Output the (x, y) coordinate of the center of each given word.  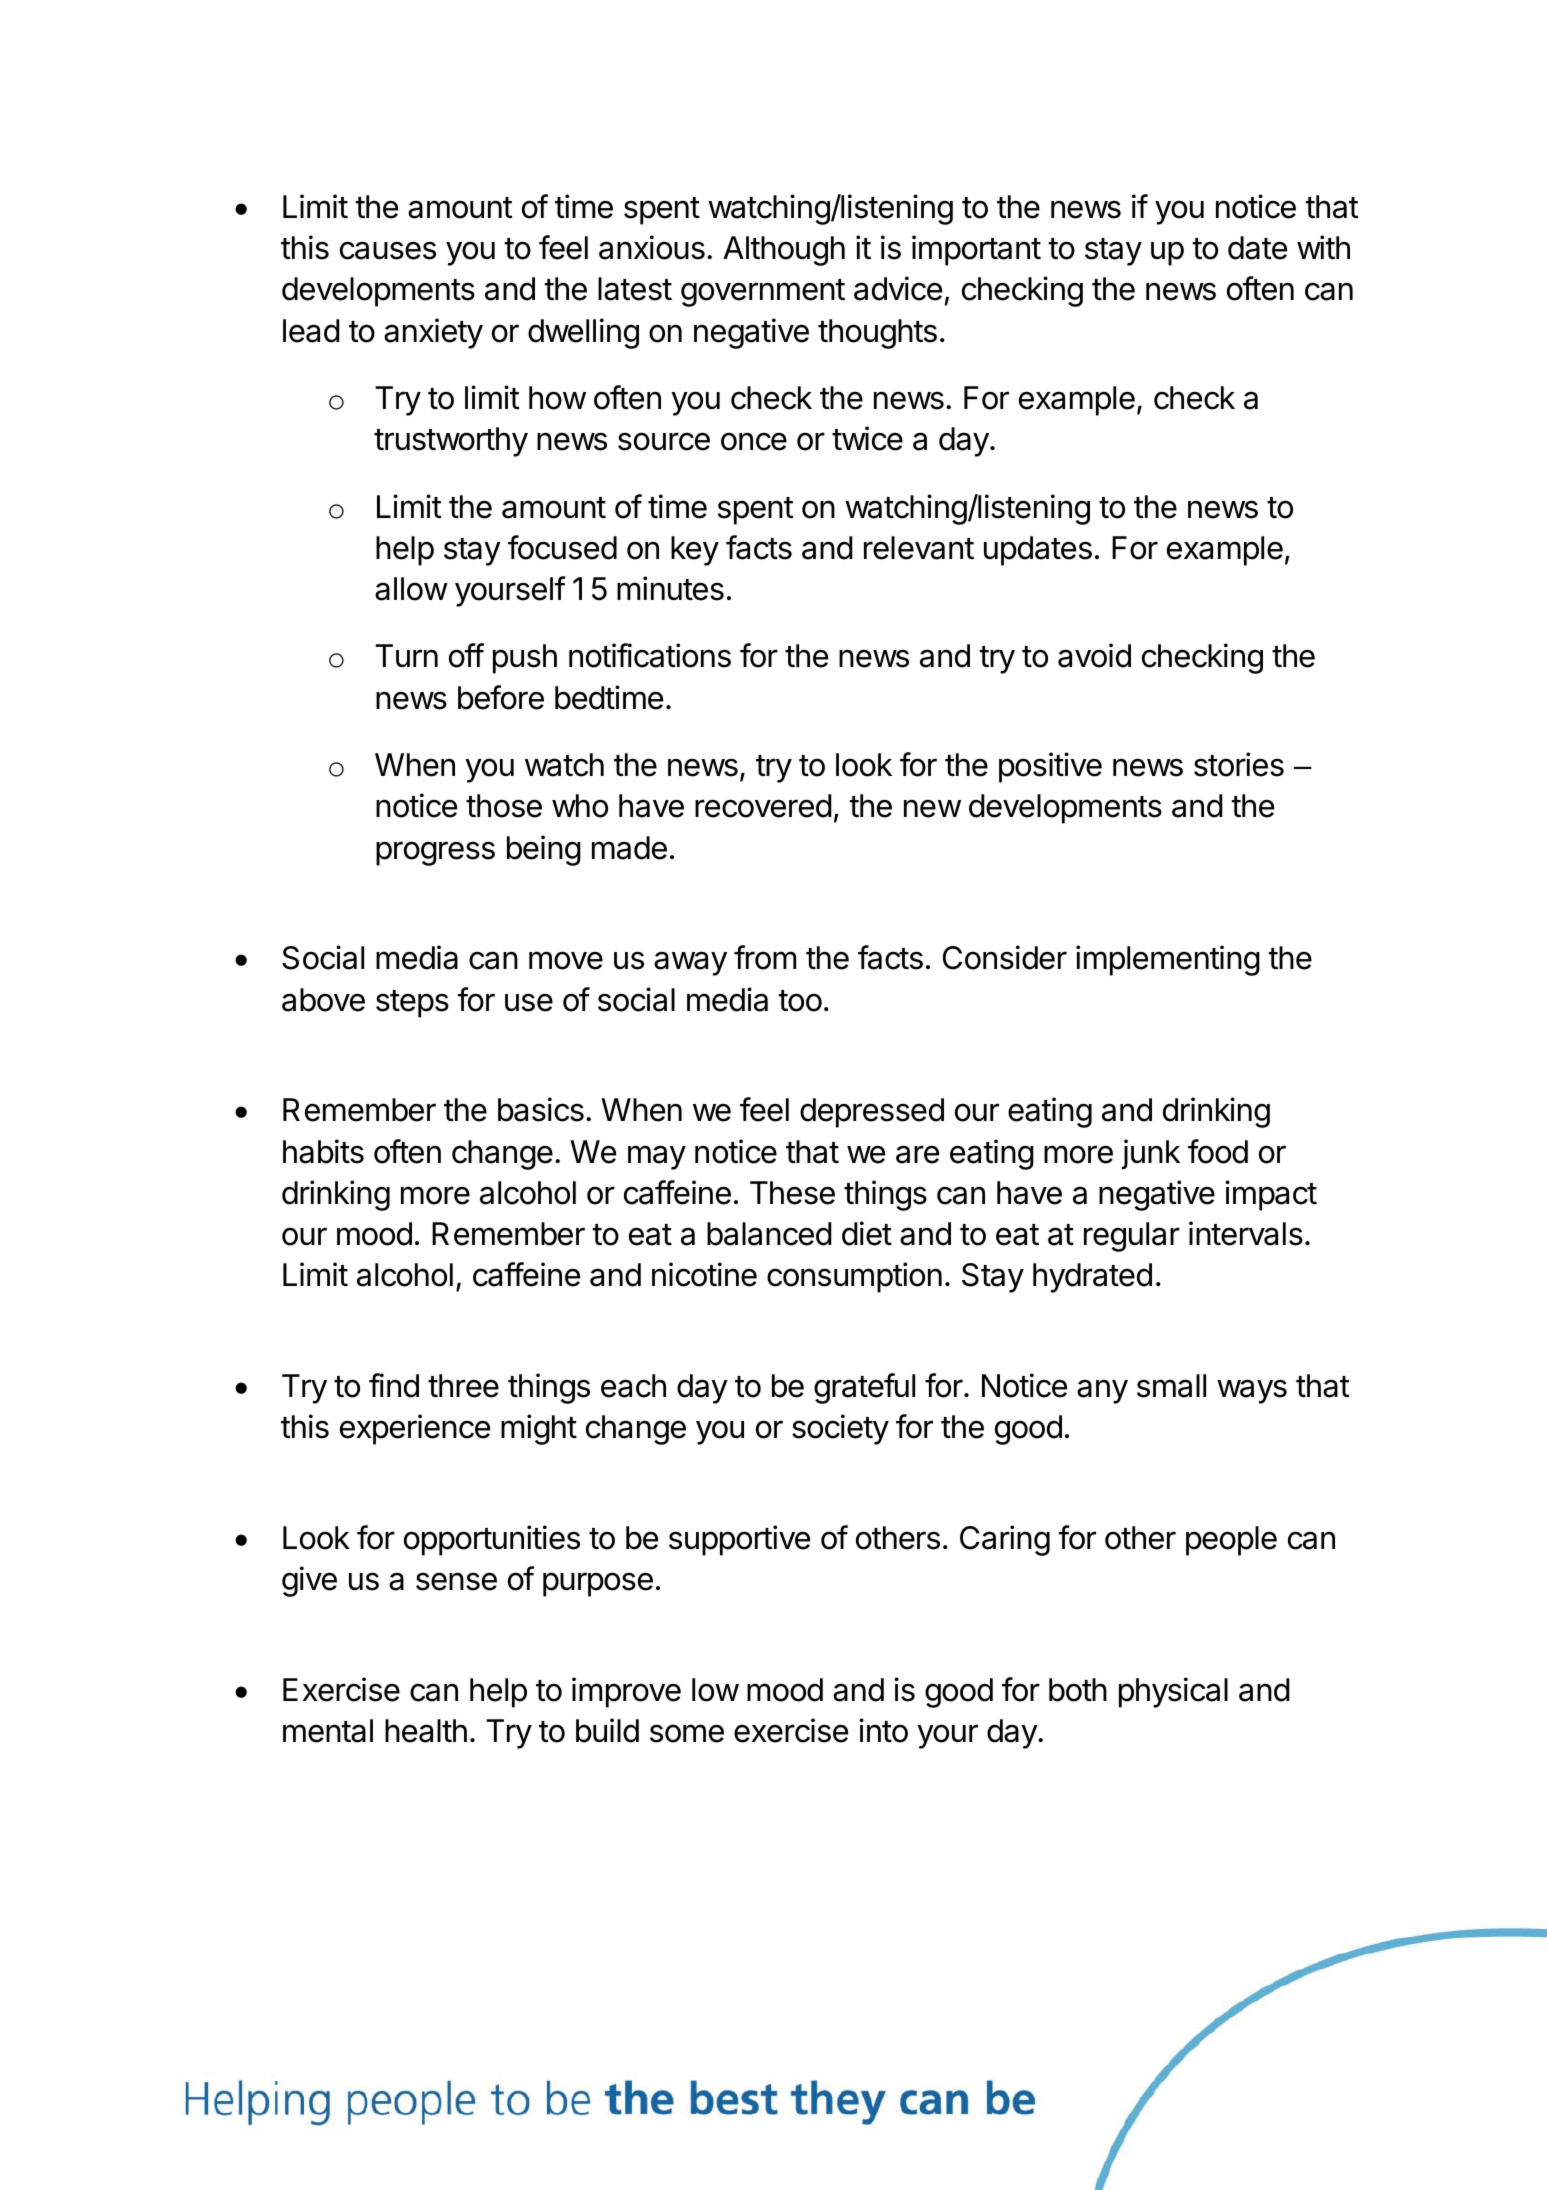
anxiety (433, 333)
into (883, 1730)
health (426, 1731)
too (800, 1001)
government (763, 293)
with (1323, 247)
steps (412, 1004)
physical (1173, 1692)
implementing (1168, 960)
